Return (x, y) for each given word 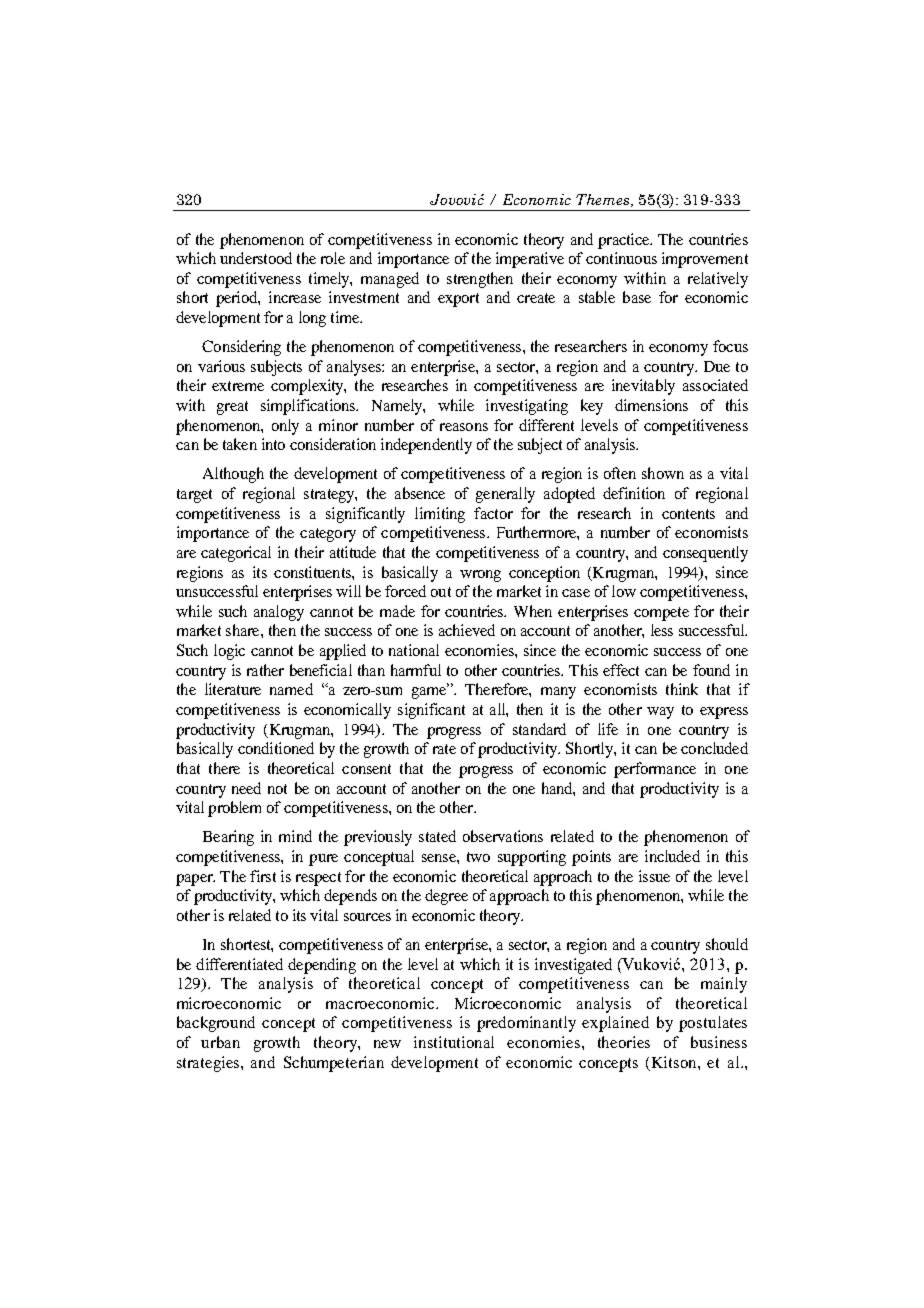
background (216, 1024)
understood (256, 258)
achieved (467, 630)
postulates (713, 1024)
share (244, 630)
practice (625, 241)
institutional (454, 1042)
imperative (530, 260)
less (662, 630)
